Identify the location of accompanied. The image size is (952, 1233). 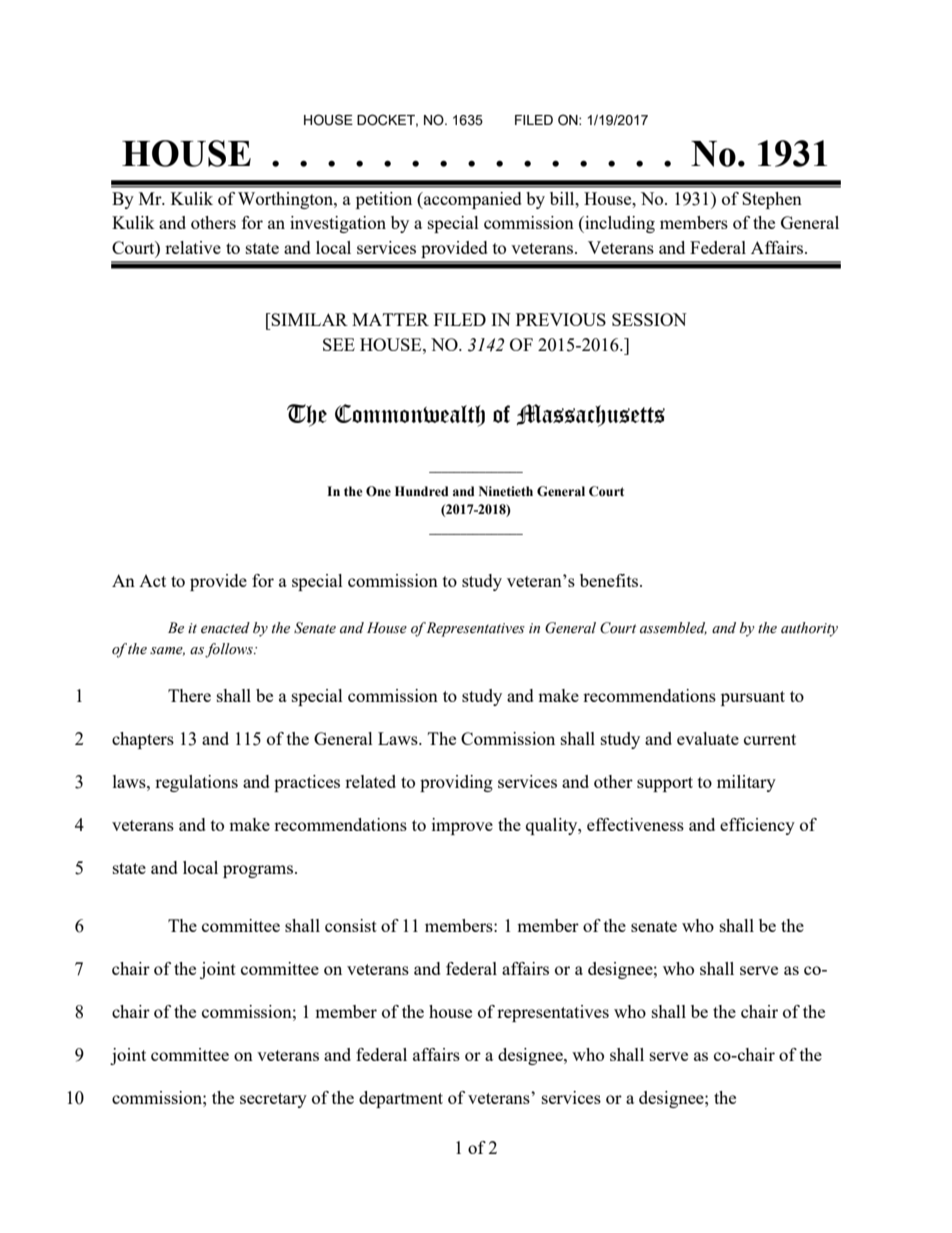
(472, 200).
